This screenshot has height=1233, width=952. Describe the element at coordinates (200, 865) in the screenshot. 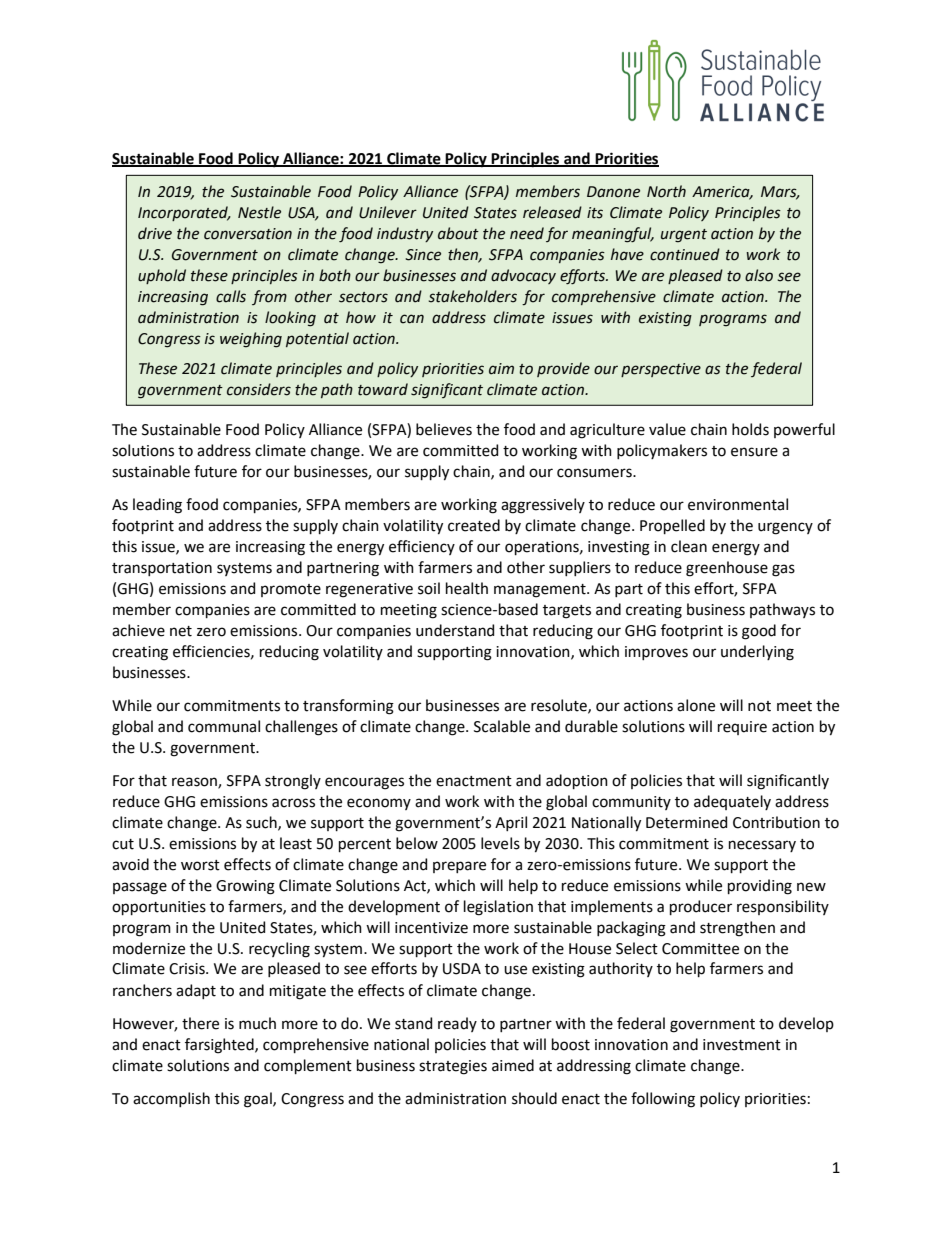

I see `worst` at that location.
